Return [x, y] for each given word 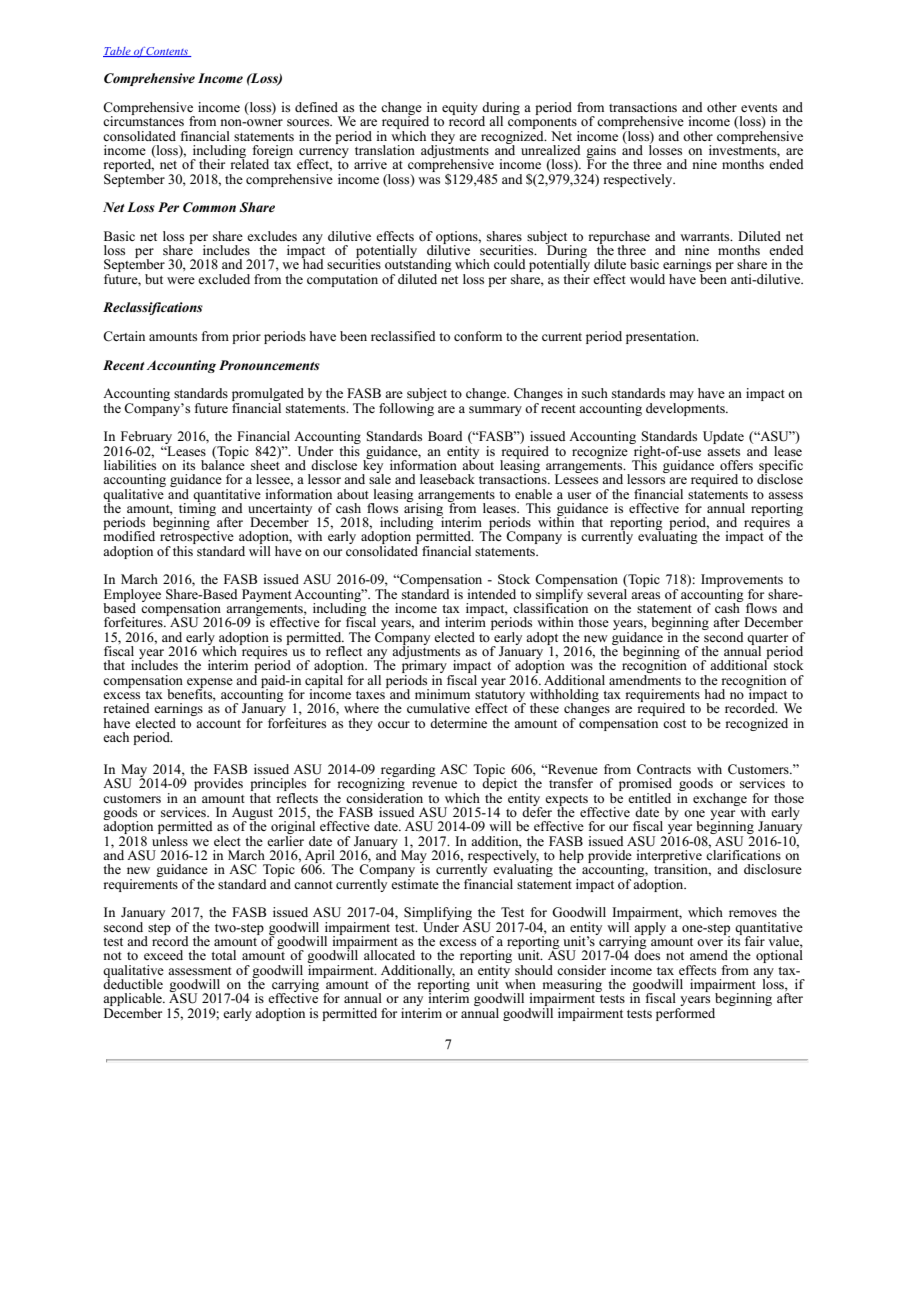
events [759, 108]
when [519, 982]
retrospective [197, 538]
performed [685, 1013]
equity [460, 108]
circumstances [143, 120]
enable [533, 494]
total [223, 955]
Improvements [742, 582]
